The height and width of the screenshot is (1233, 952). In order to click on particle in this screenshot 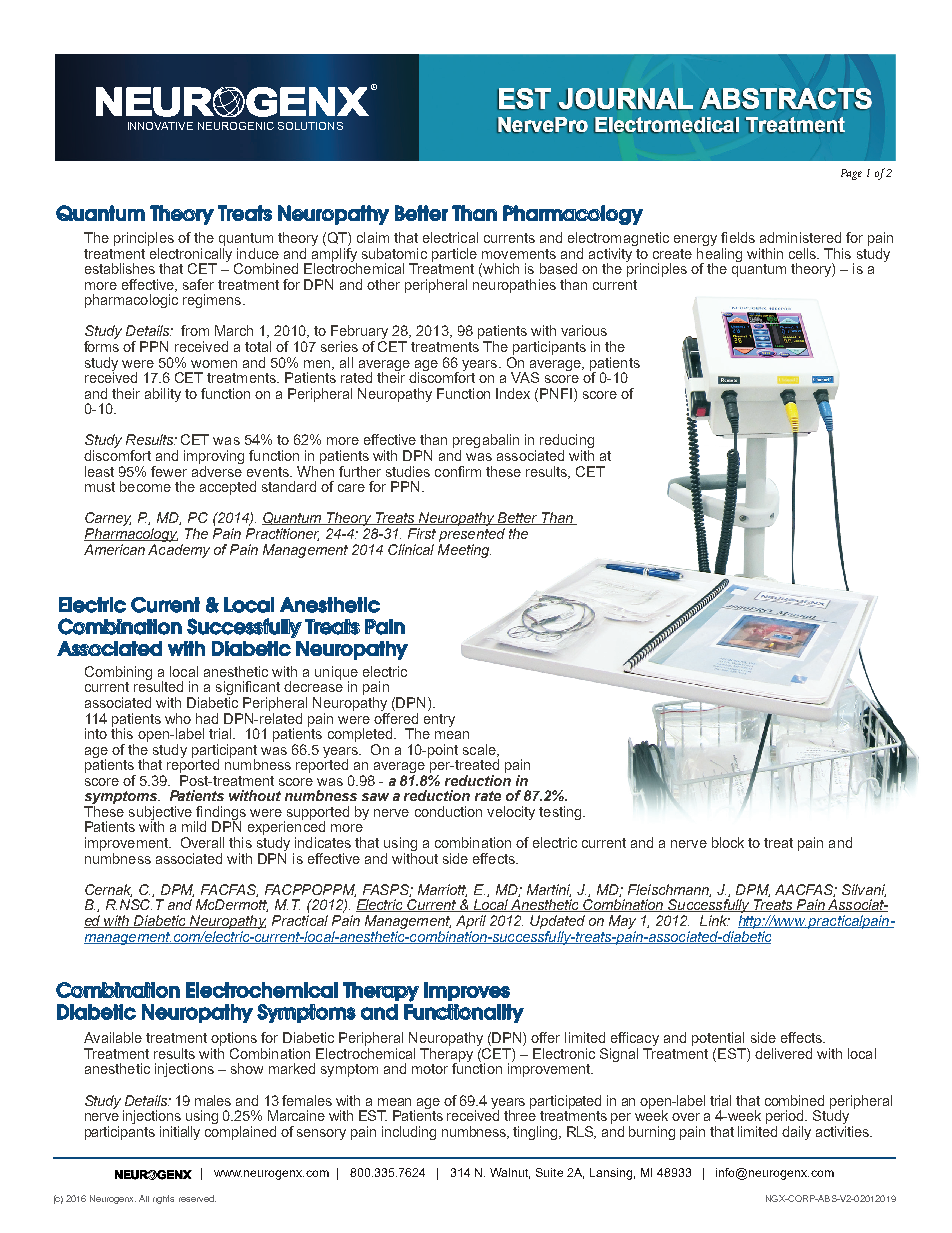, I will do `click(454, 255)`.
